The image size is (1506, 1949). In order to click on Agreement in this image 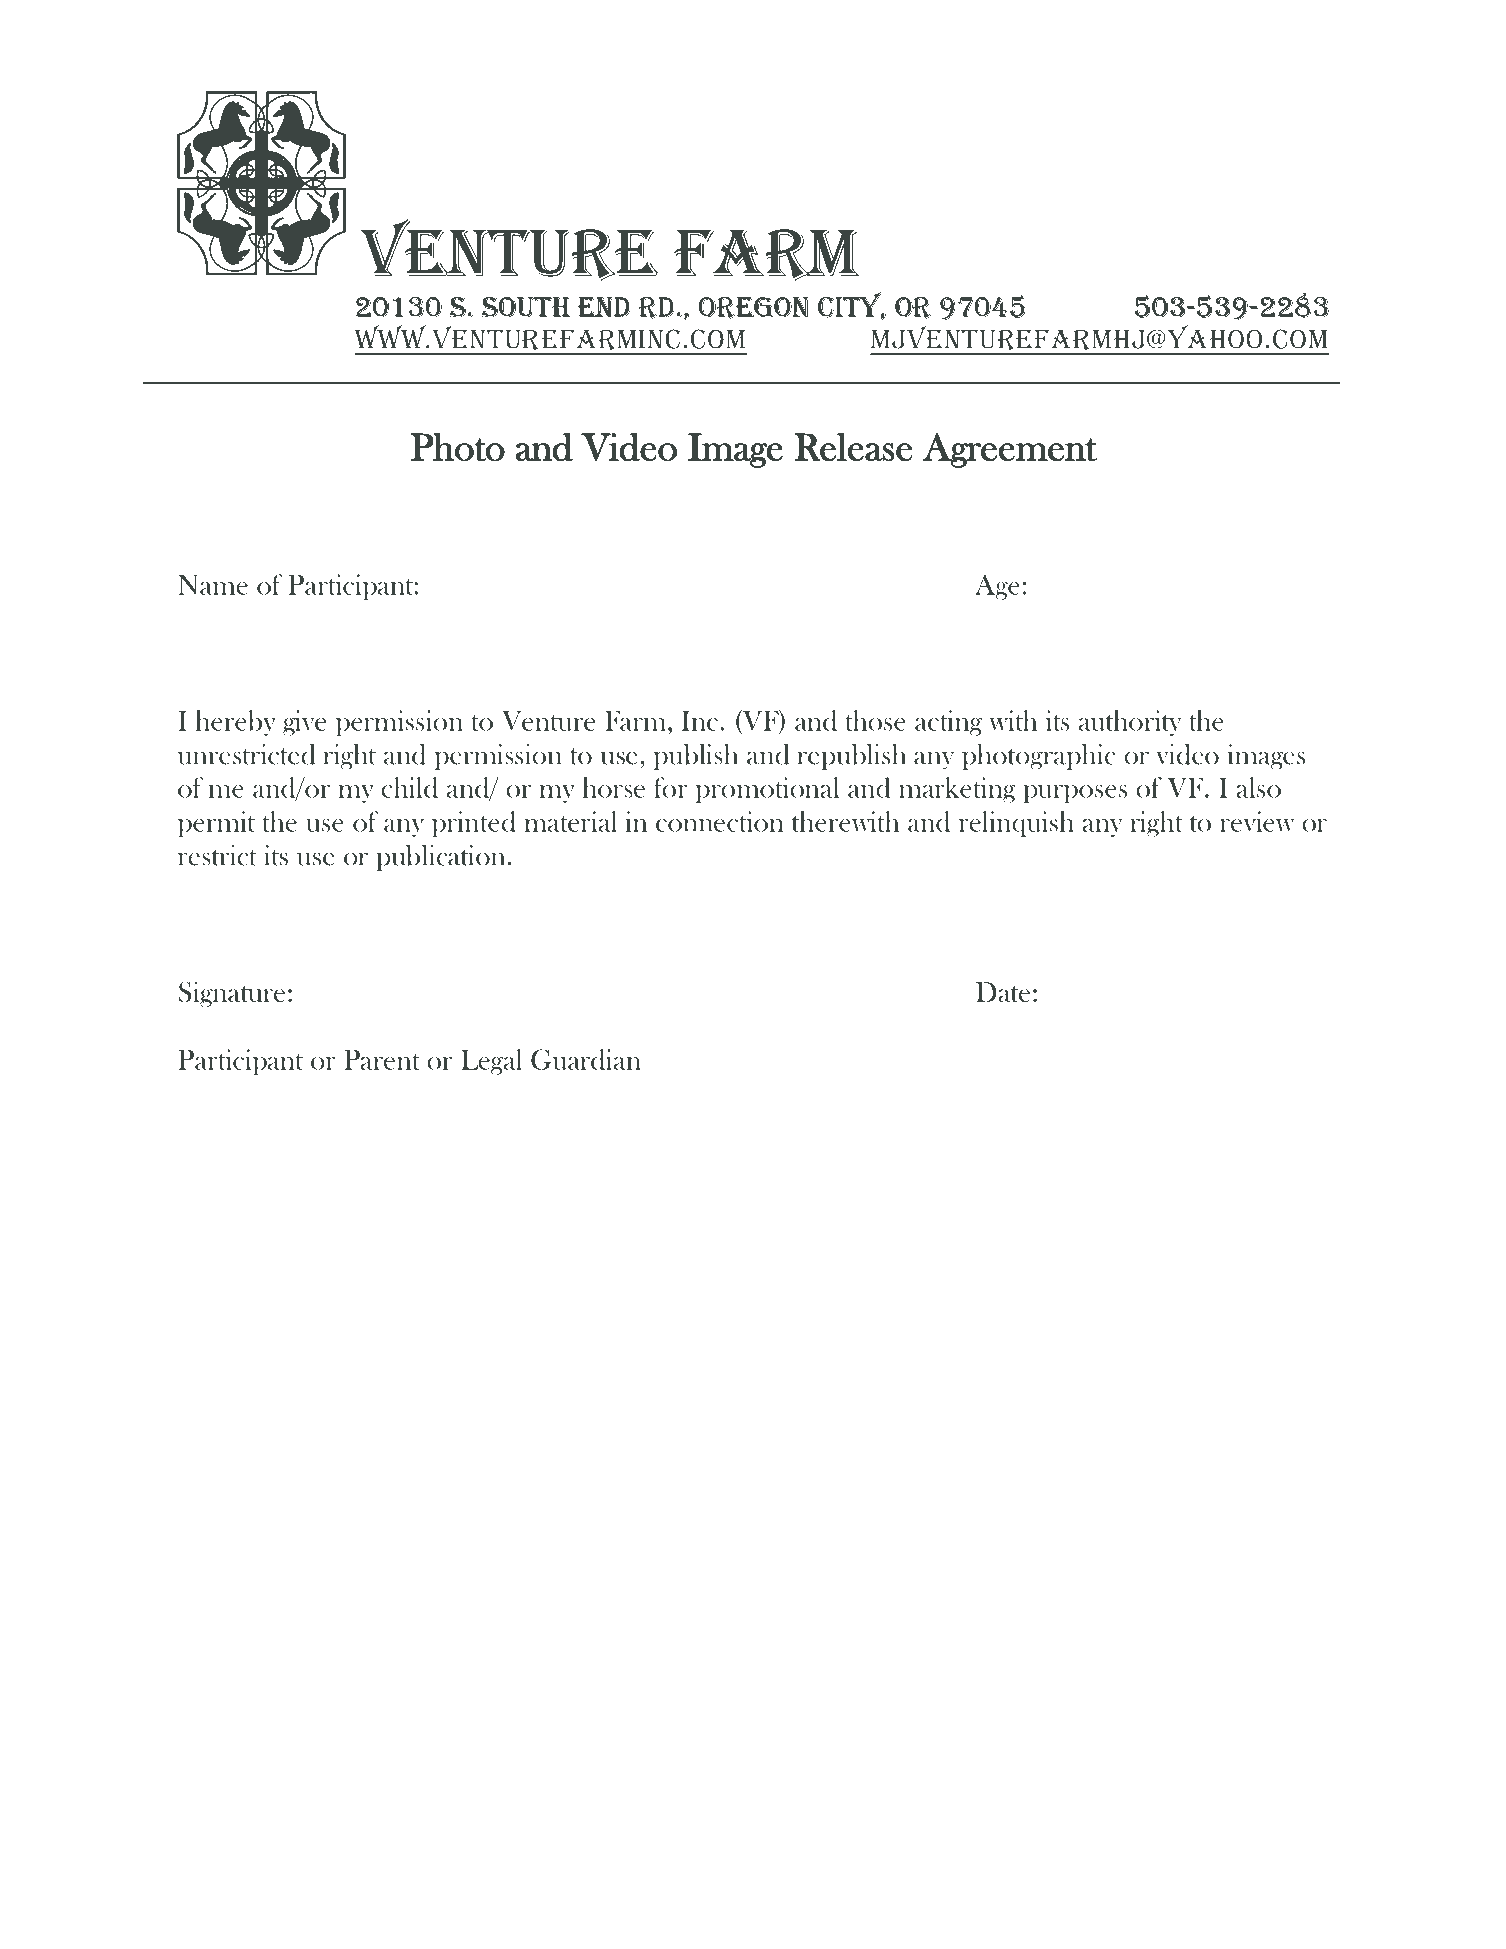, I will do `click(1010, 450)`.
